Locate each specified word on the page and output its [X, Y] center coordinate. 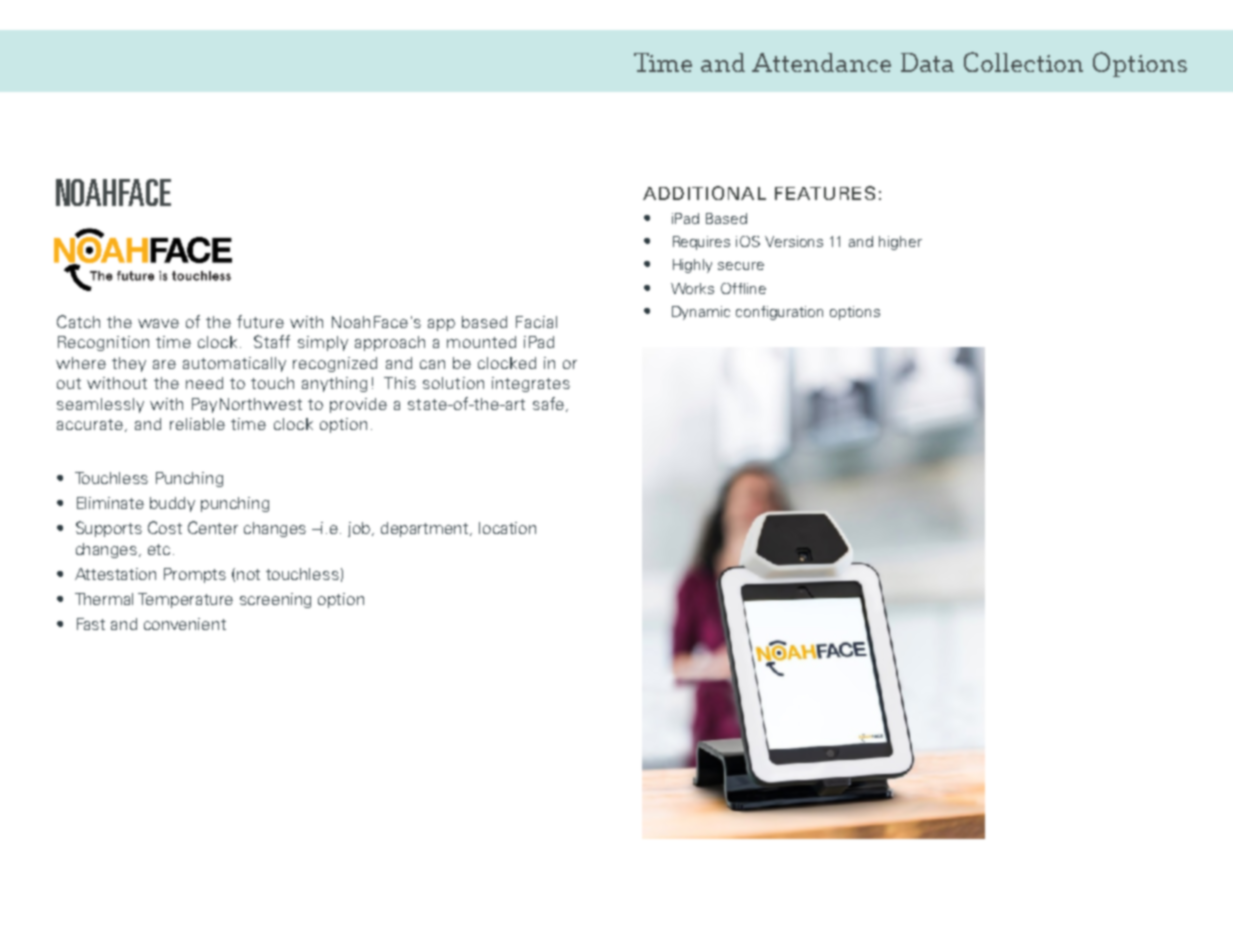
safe [548, 403]
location [507, 528]
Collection [1023, 62]
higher [900, 243]
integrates [531, 384]
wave [158, 323]
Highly [692, 266]
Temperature [185, 600]
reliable [197, 424]
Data [927, 62]
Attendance [821, 62]
